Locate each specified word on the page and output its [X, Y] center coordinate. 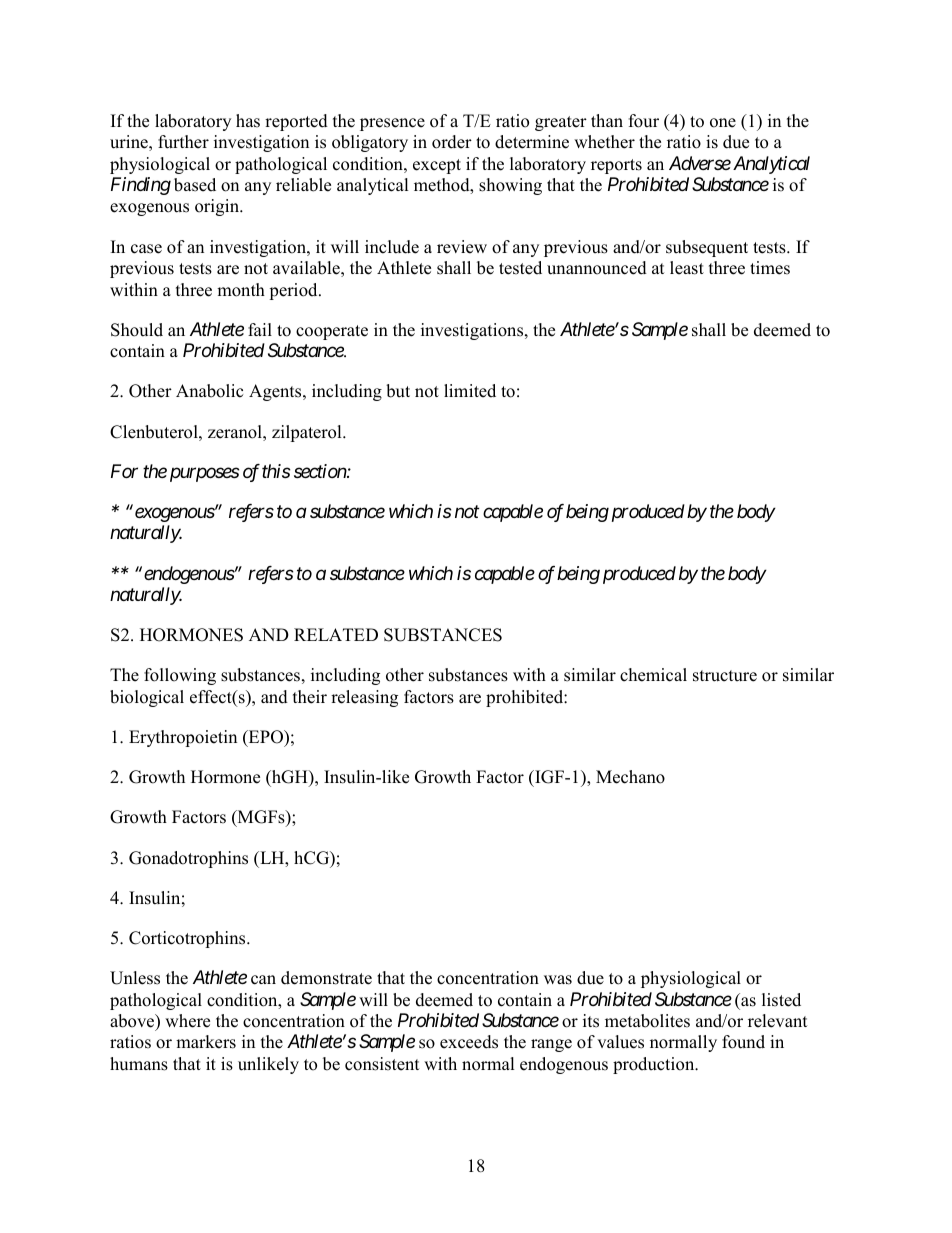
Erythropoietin [183, 738]
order [452, 142]
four [644, 121]
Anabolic [209, 391]
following [180, 676]
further [183, 142]
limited [470, 391]
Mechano [630, 777]
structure [725, 676]
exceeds [469, 1042]
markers [206, 1042]
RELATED [336, 634]
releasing [364, 698]
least [687, 268]
